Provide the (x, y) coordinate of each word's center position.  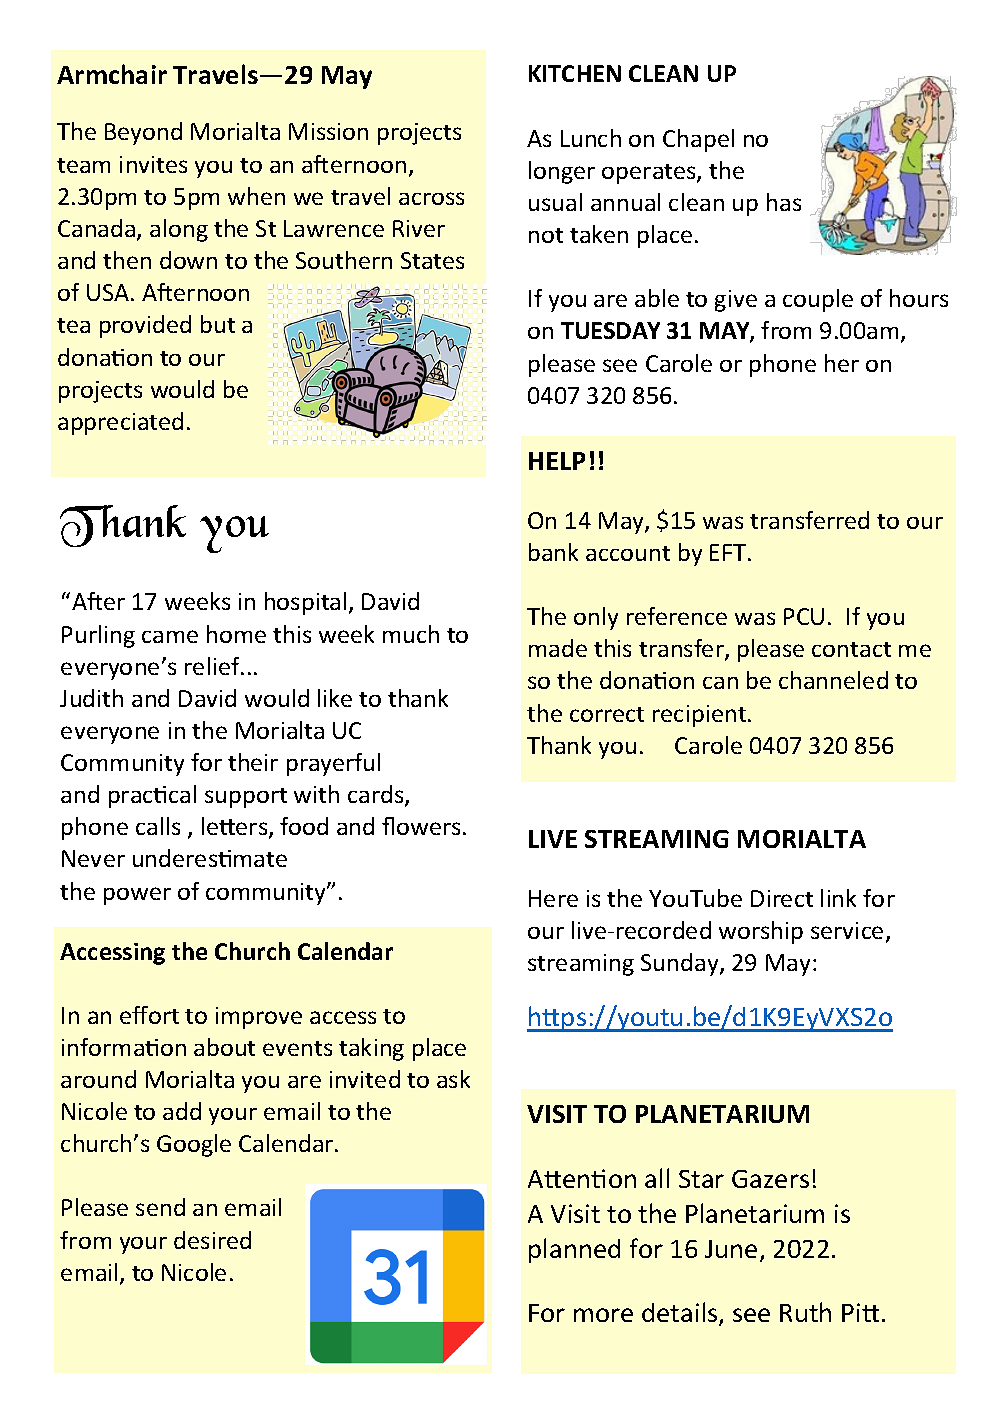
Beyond (143, 133)
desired (212, 1240)
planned (574, 1250)
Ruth (805, 1312)
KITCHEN (575, 73)
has (784, 202)
